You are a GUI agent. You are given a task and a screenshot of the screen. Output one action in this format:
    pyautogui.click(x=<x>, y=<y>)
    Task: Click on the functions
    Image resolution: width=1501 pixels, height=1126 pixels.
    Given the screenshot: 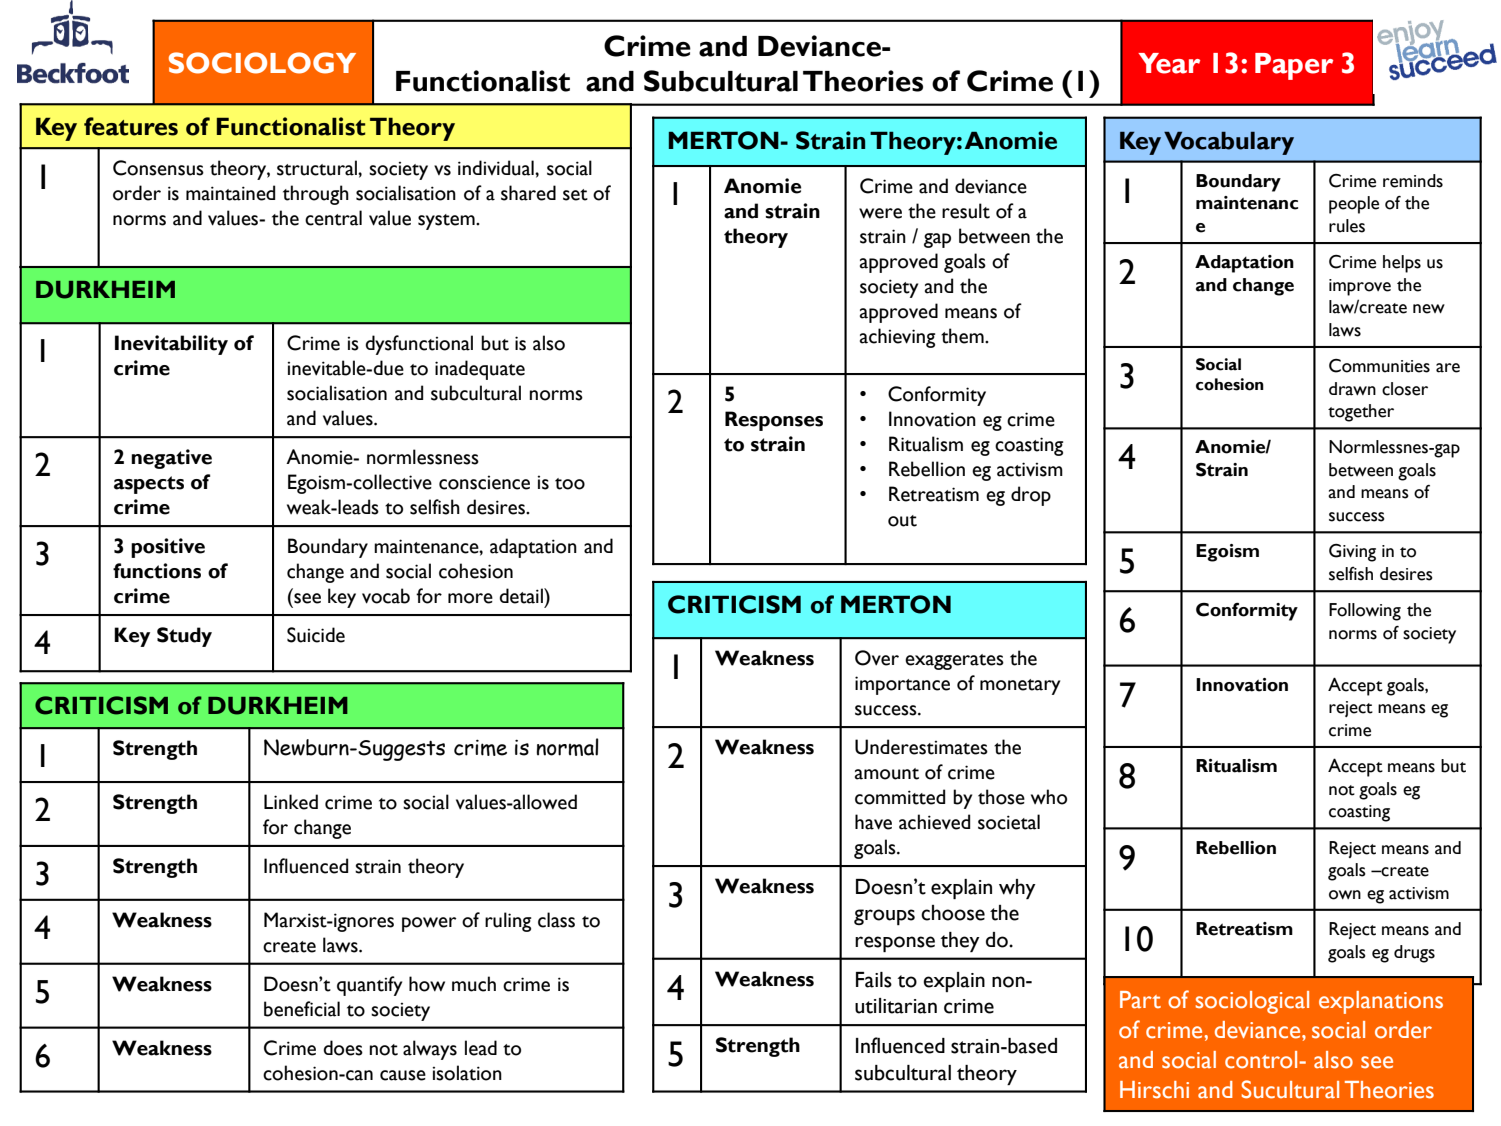 What is the action you would take?
    pyautogui.click(x=157, y=571)
